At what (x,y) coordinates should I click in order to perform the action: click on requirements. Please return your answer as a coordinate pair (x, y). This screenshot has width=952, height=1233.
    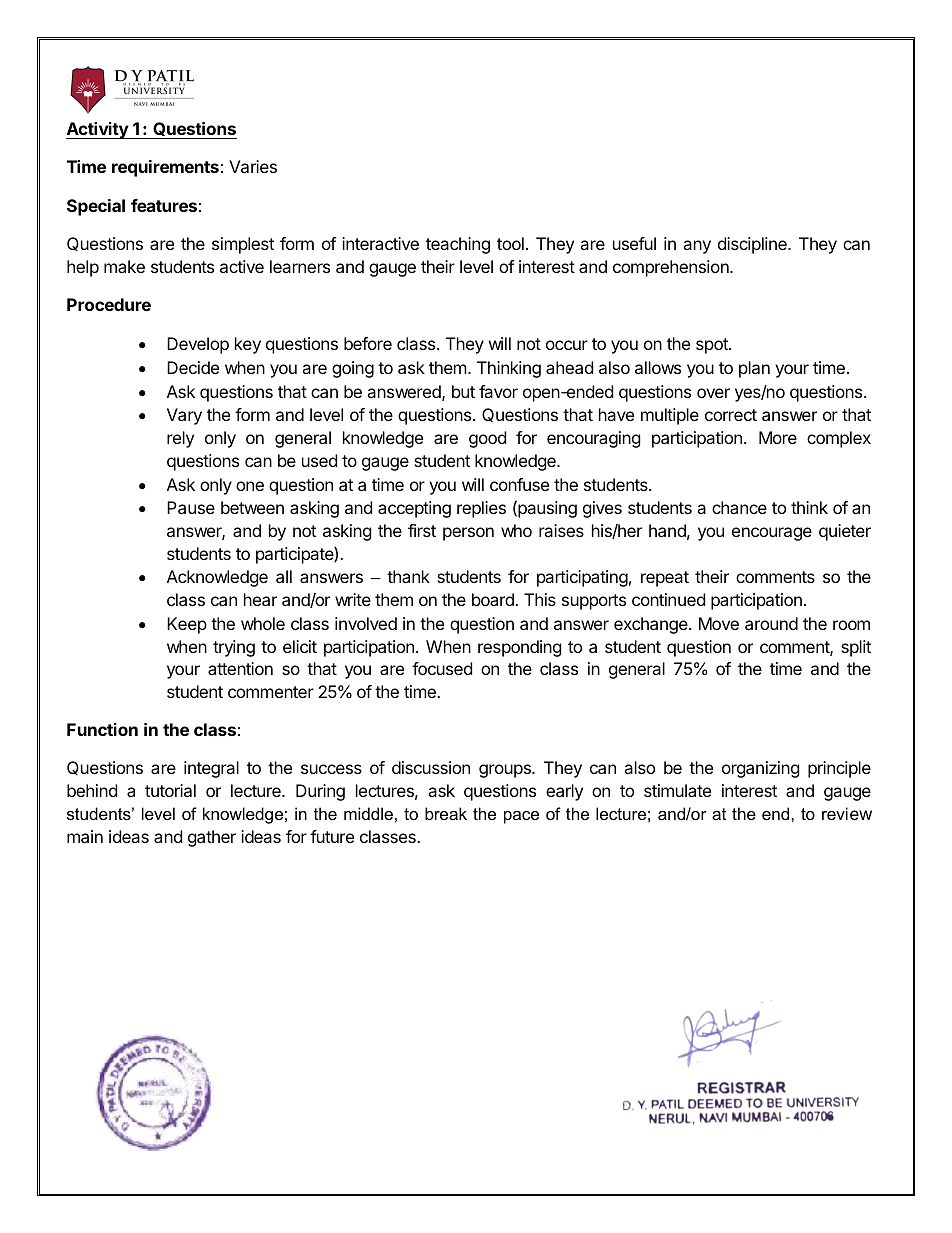
    Looking at the image, I should click on (165, 168).
